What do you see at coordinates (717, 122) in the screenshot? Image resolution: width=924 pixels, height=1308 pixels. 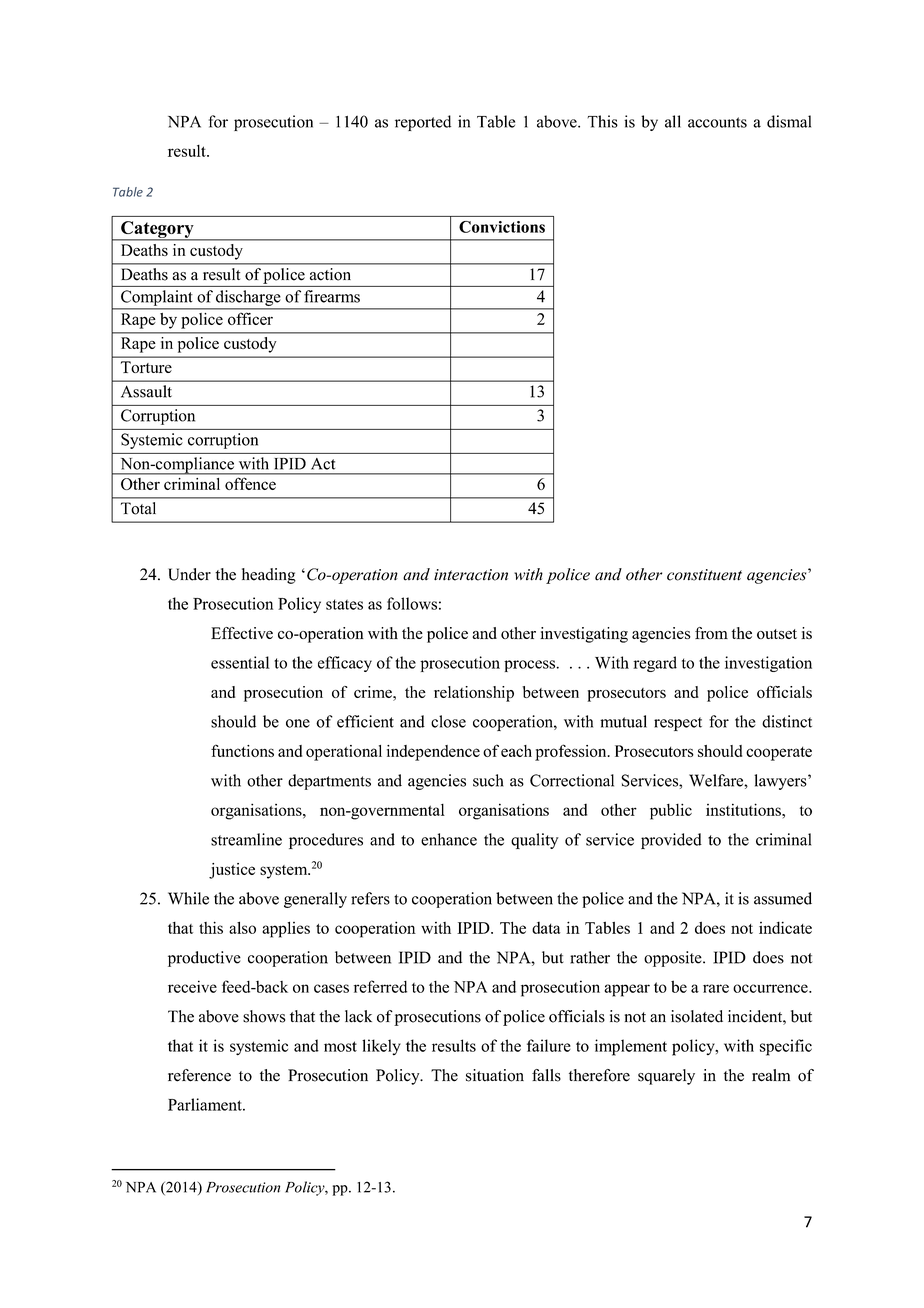 I see `accounts` at bounding box center [717, 122].
